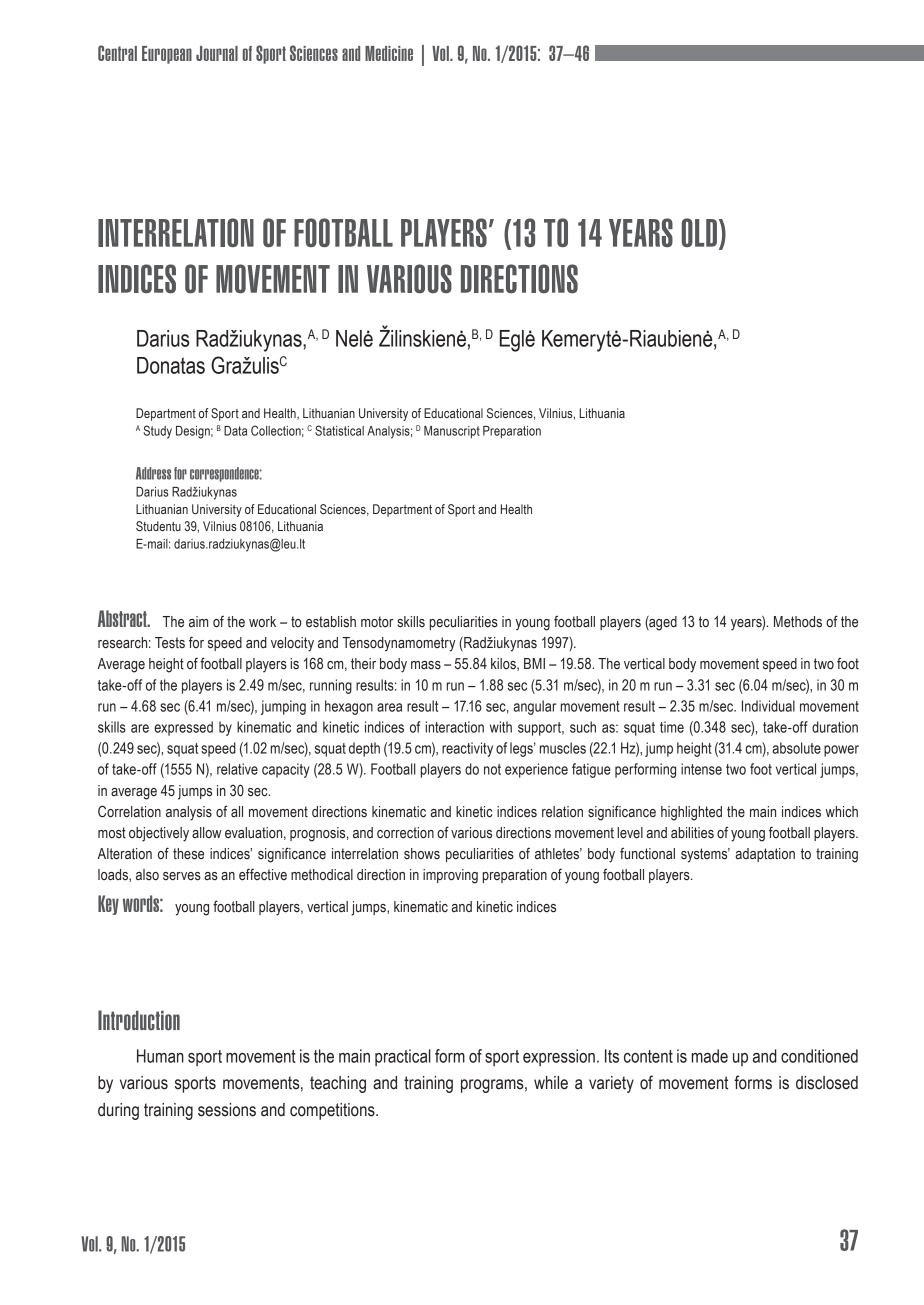  What do you see at coordinates (377, 622) in the screenshot?
I see `motor` at bounding box center [377, 622].
